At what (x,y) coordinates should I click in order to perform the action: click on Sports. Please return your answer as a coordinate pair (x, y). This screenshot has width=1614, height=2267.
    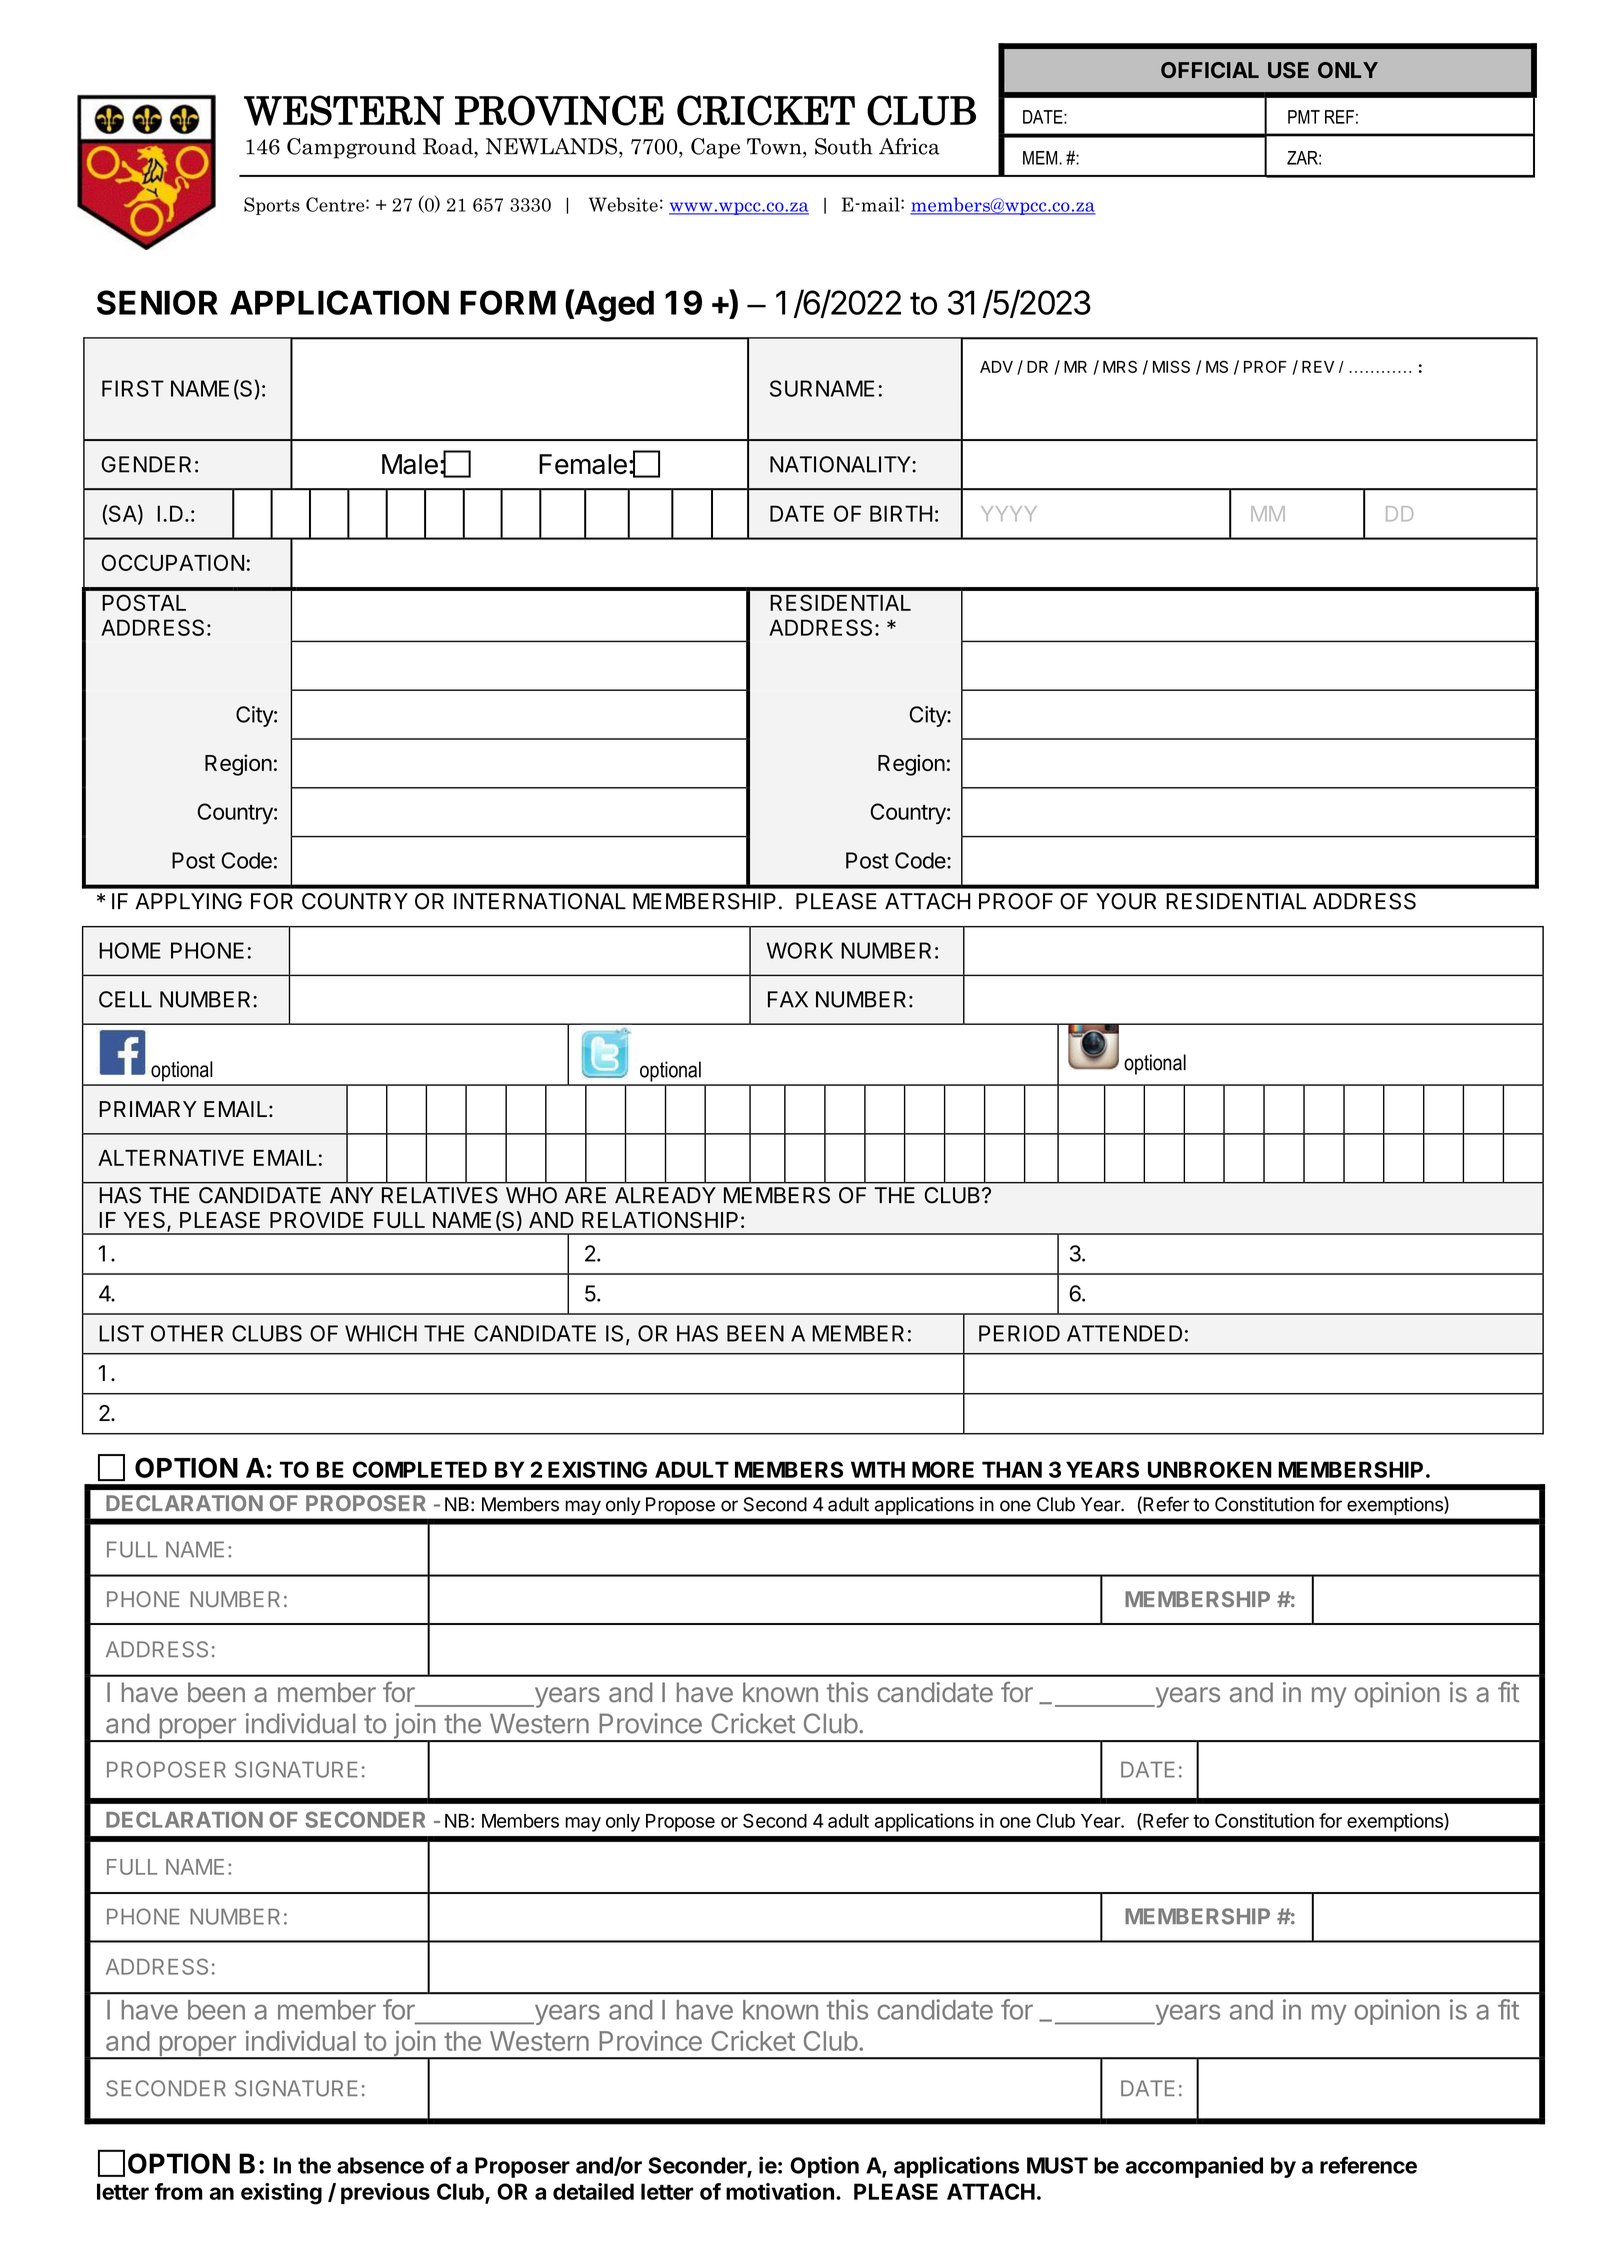
    Looking at the image, I should click on (272, 206).
